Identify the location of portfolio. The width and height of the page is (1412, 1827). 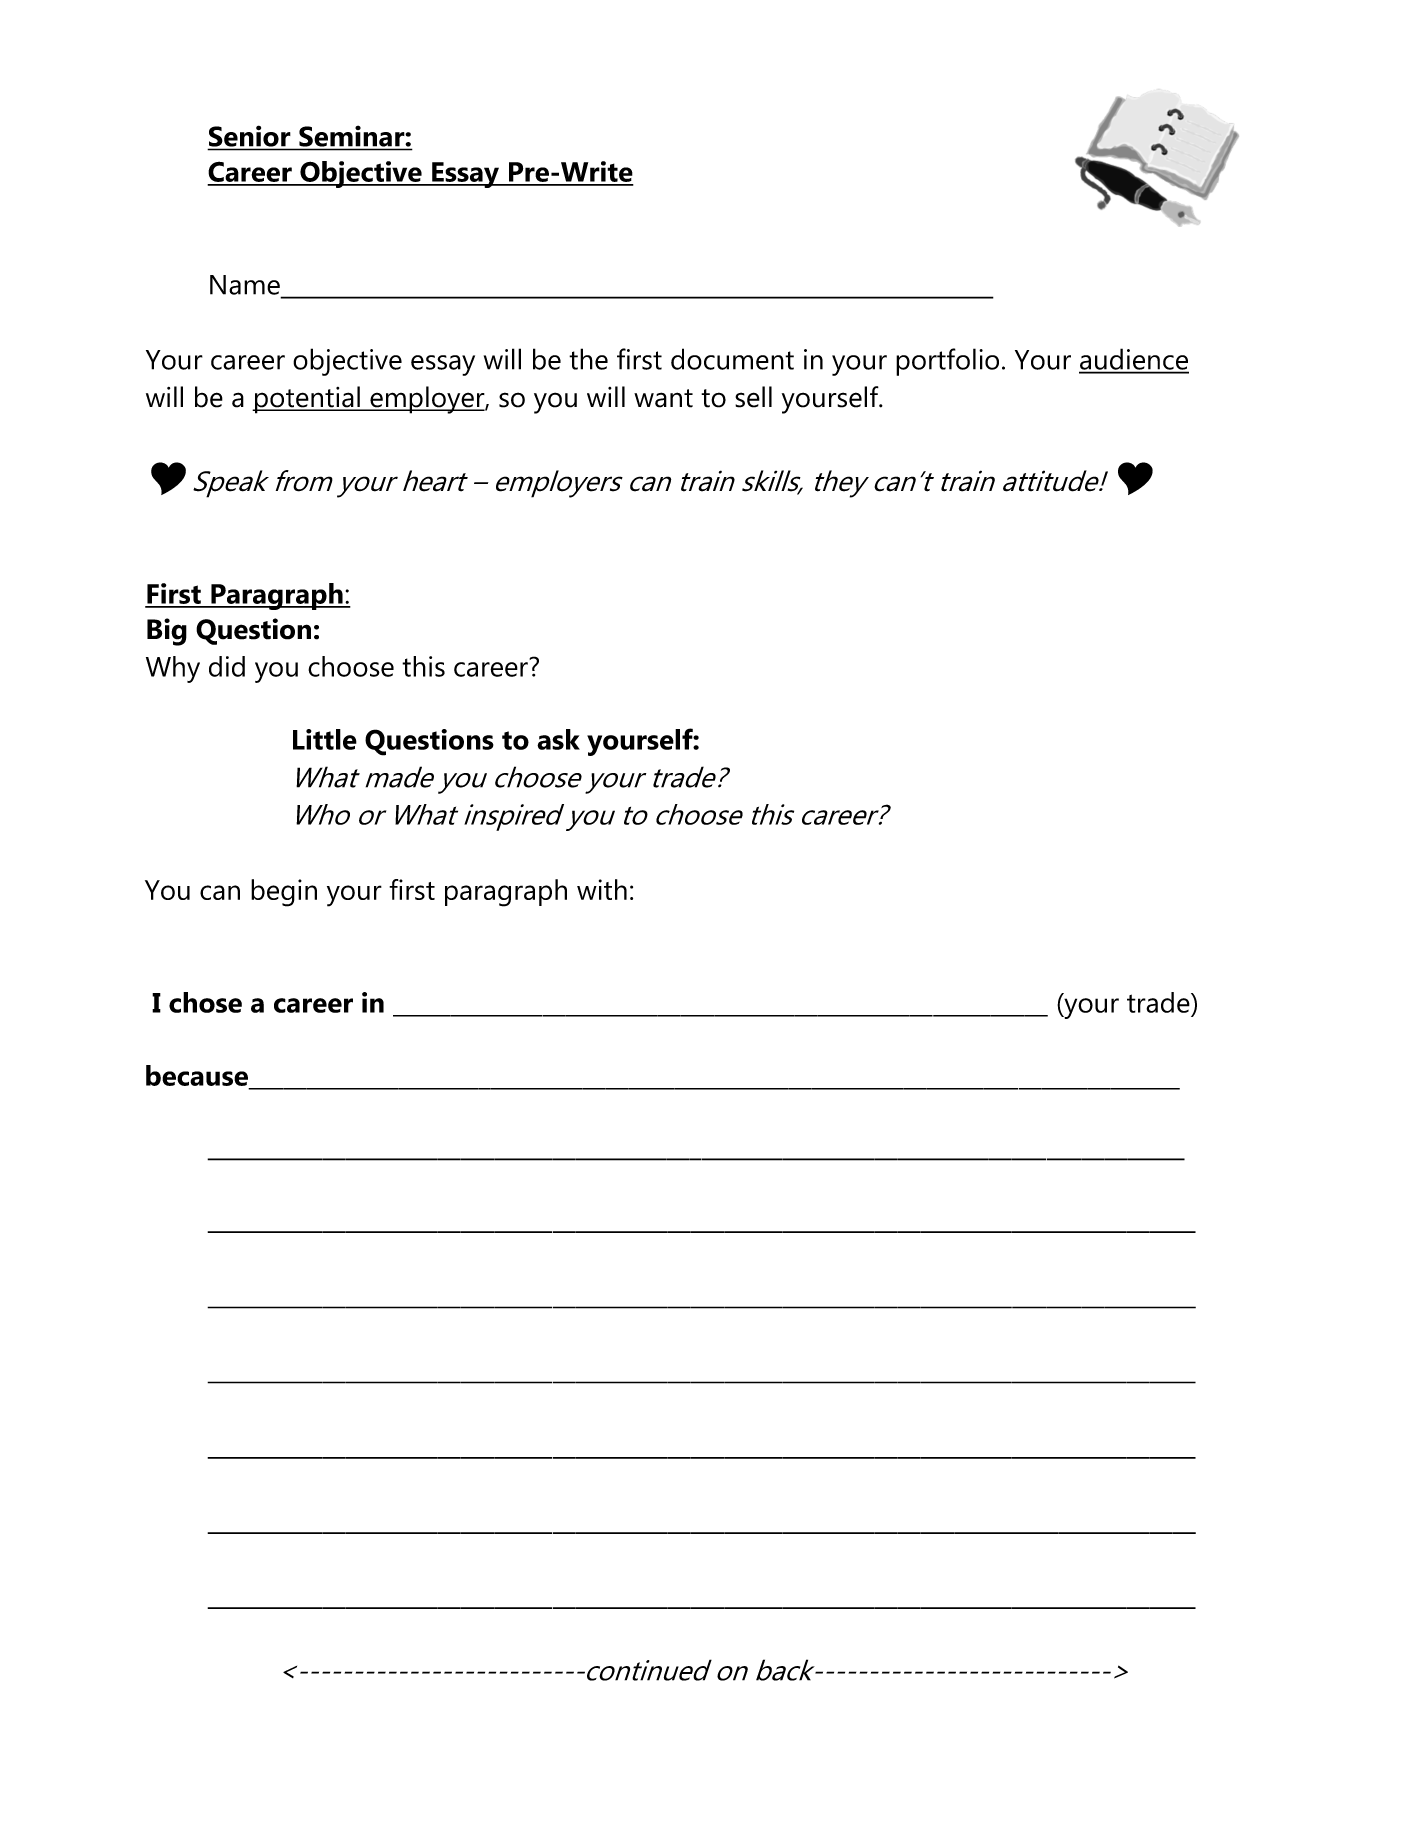
(947, 362).
